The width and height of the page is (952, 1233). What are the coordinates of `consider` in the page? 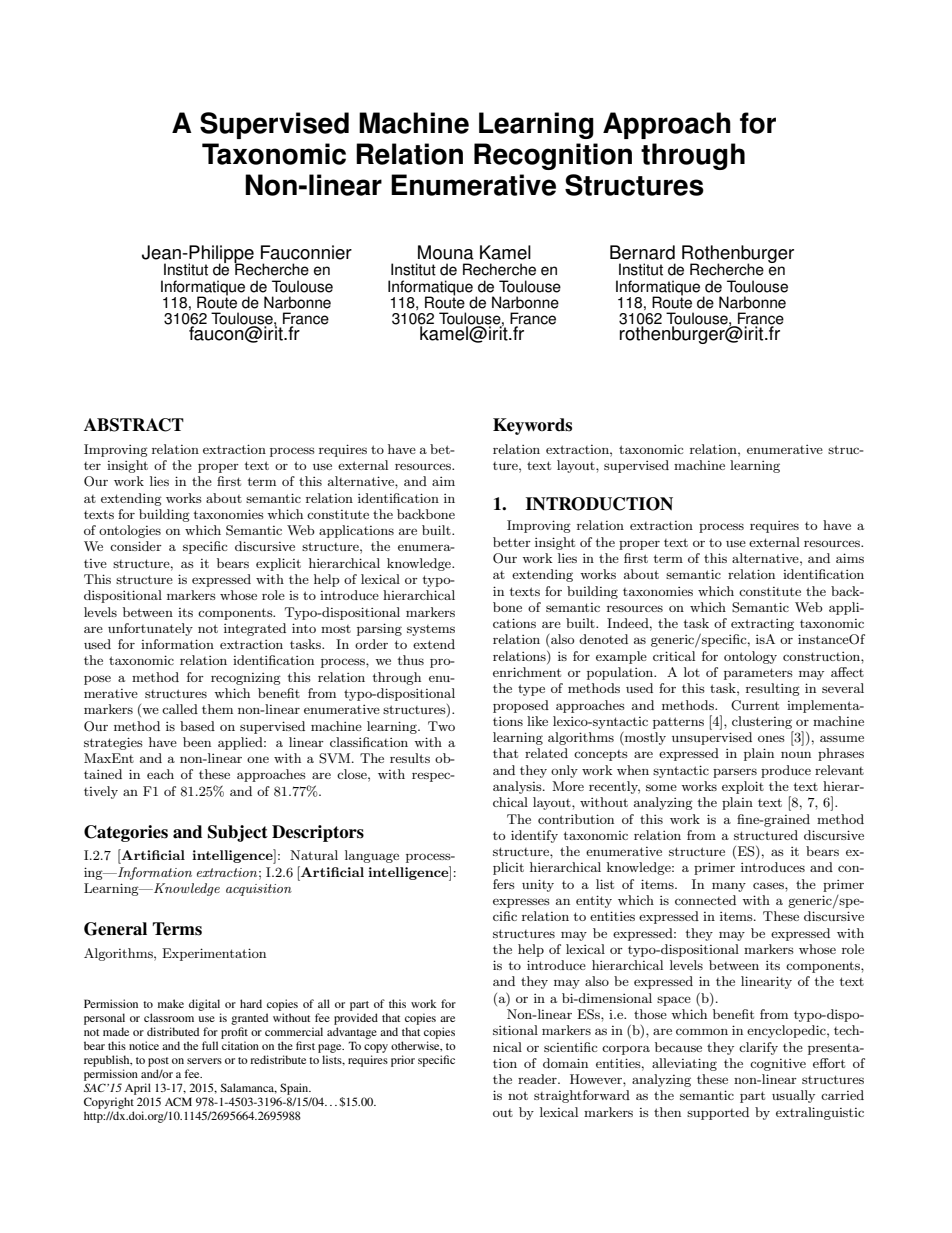 It's located at (136, 546).
